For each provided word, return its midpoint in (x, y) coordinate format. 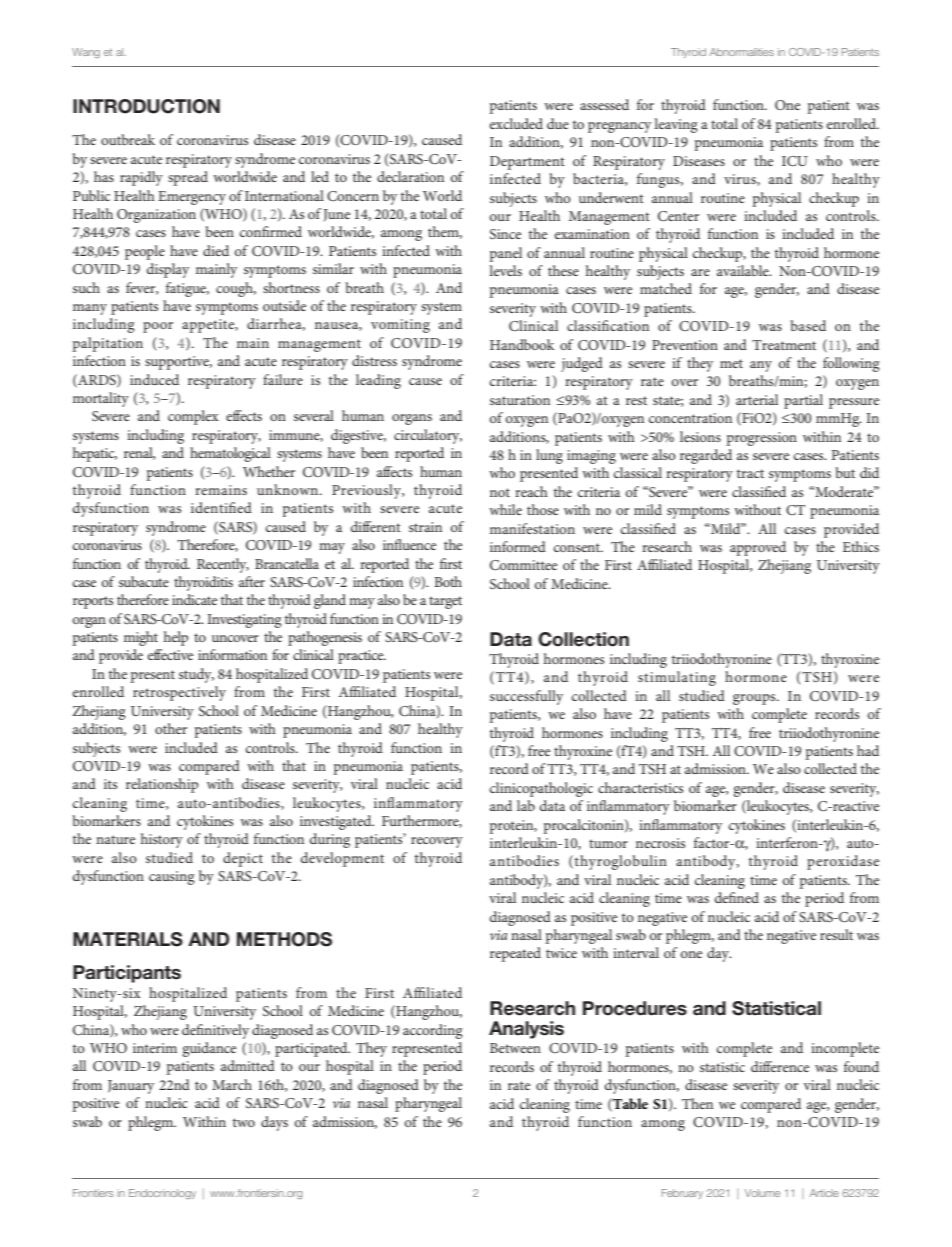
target (445, 602)
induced (154, 379)
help (176, 638)
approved (758, 548)
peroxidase (843, 862)
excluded (516, 123)
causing (172, 878)
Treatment (784, 345)
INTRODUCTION (146, 106)
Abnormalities (742, 52)
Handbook (522, 344)
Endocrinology (162, 1194)
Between (515, 1048)
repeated (515, 954)
